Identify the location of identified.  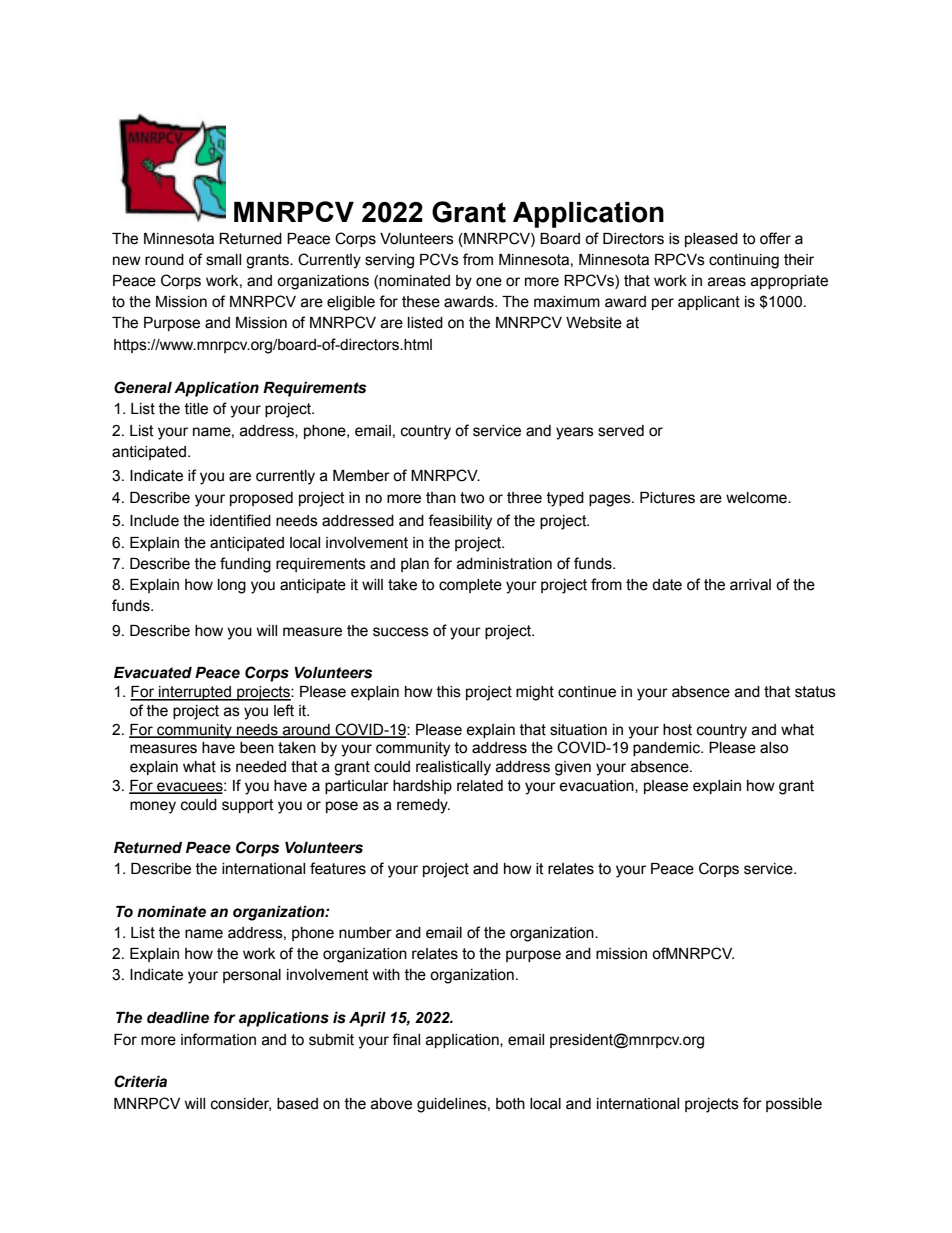
(240, 520).
